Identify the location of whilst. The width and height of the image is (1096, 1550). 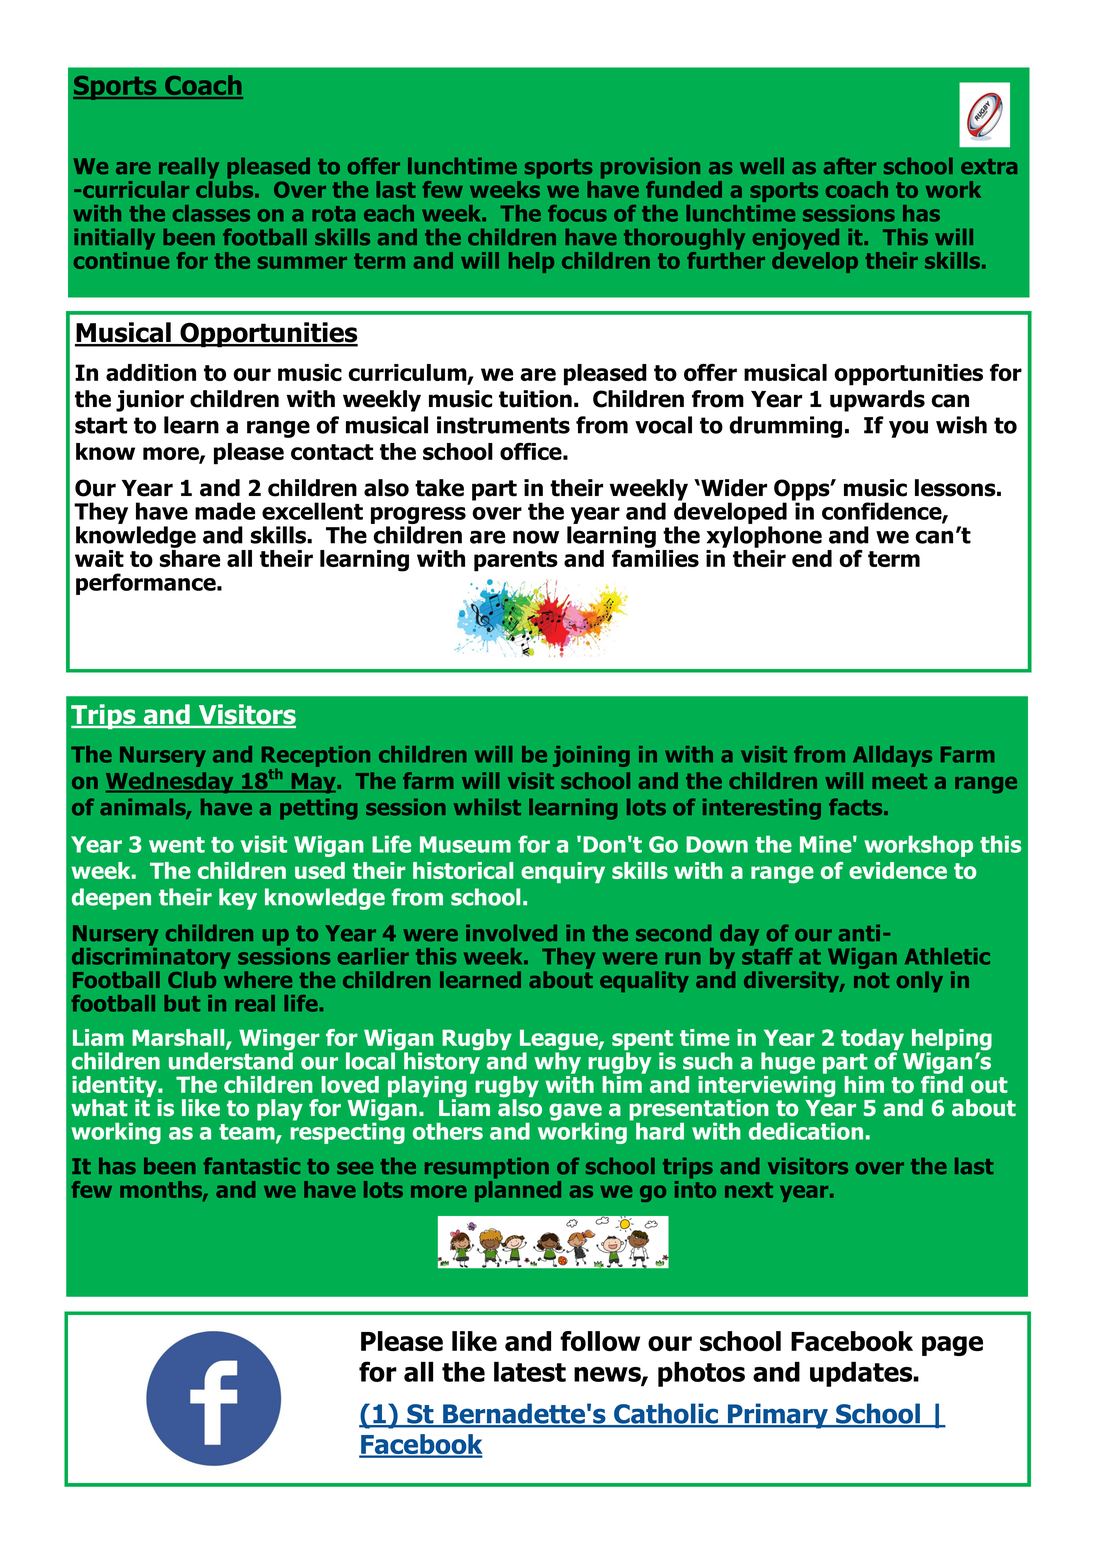
(487, 807).
